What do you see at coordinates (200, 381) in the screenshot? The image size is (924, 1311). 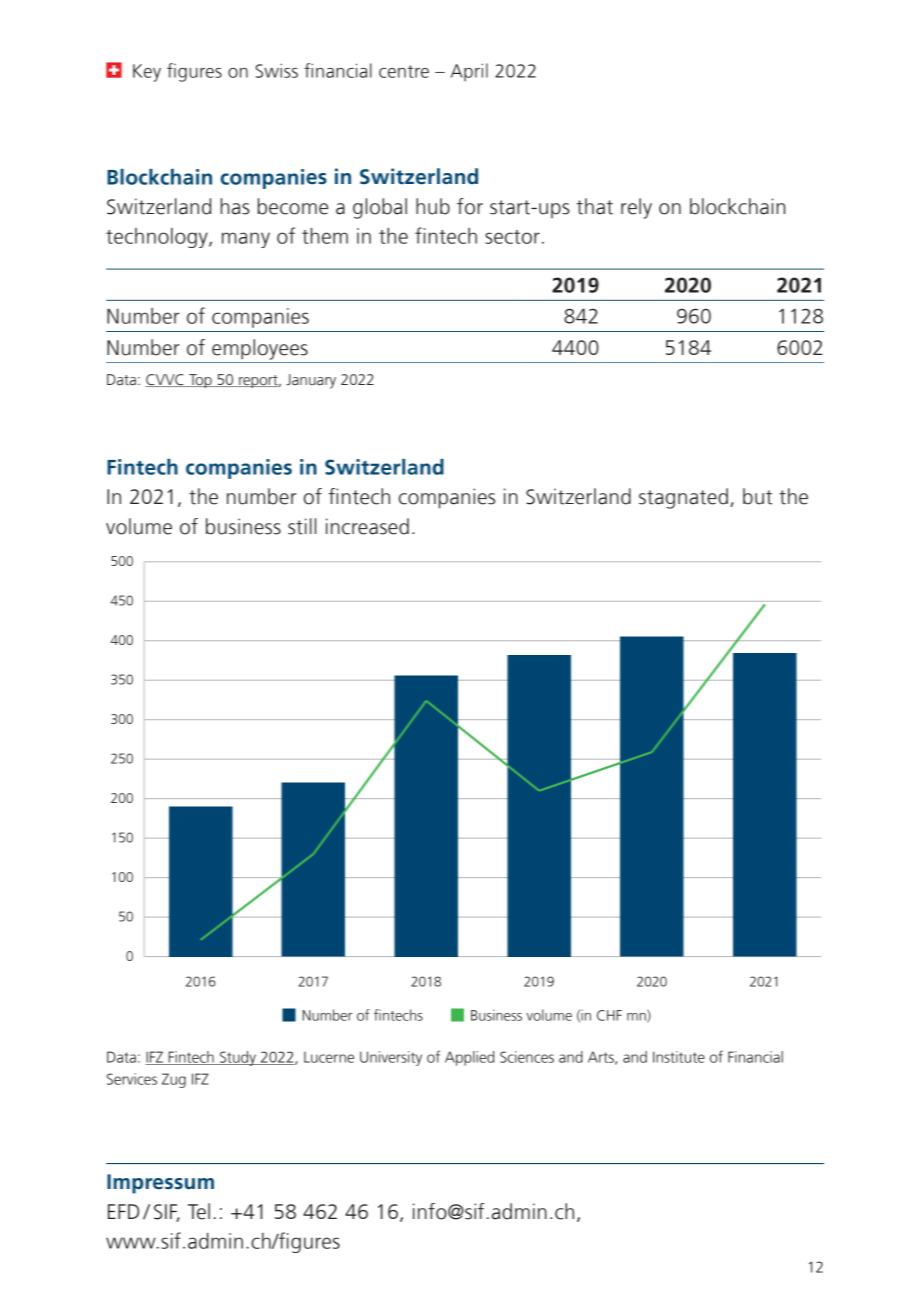 I see `Top` at bounding box center [200, 381].
